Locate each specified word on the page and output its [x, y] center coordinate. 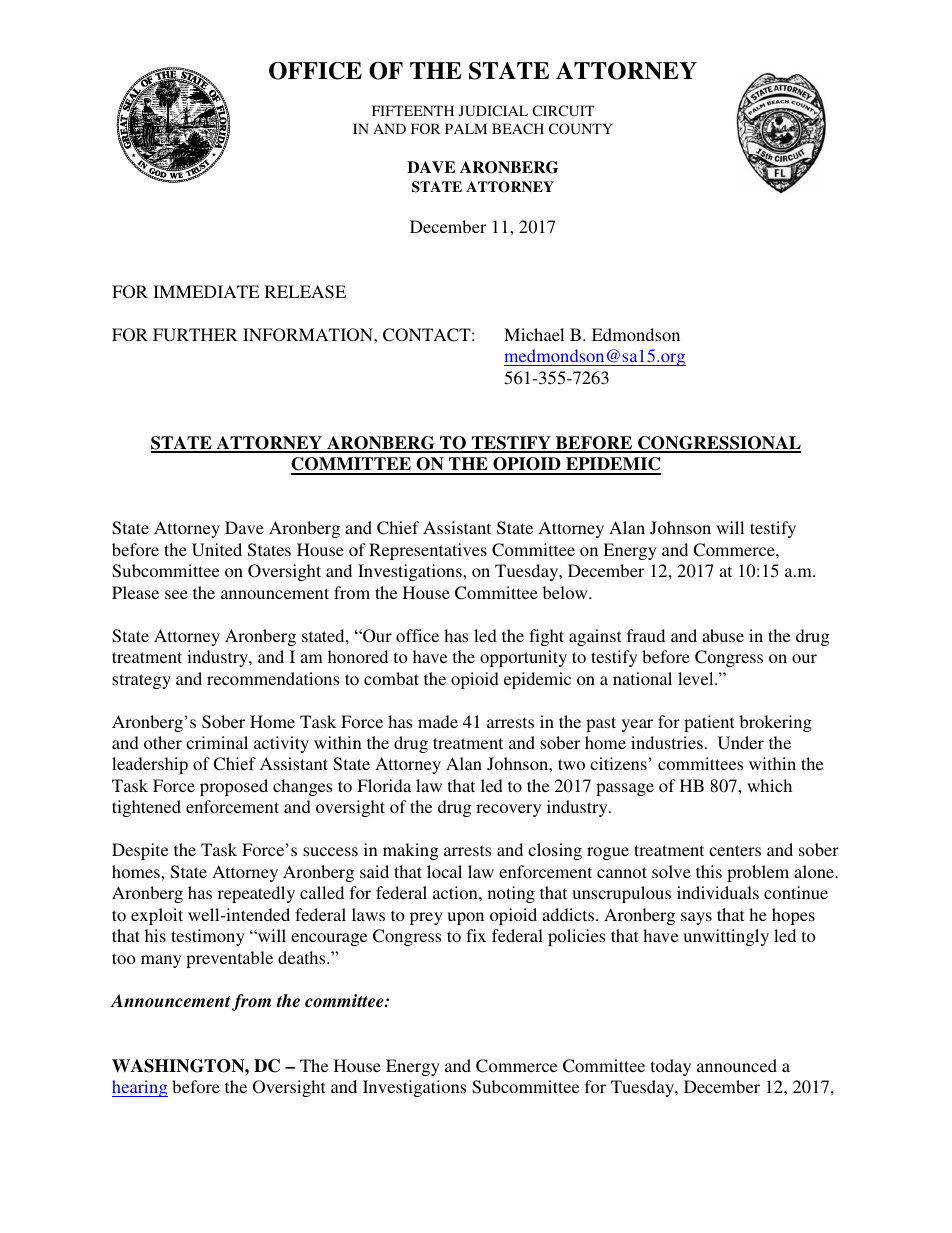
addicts [569, 914]
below [566, 592]
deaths [303, 957]
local [444, 871]
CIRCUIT [563, 110]
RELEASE [305, 292]
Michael [534, 334]
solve [671, 871]
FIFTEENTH [413, 110]
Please [135, 592]
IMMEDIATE [206, 291]
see [176, 594]
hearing [140, 1088]
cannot [622, 872]
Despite [140, 851]
